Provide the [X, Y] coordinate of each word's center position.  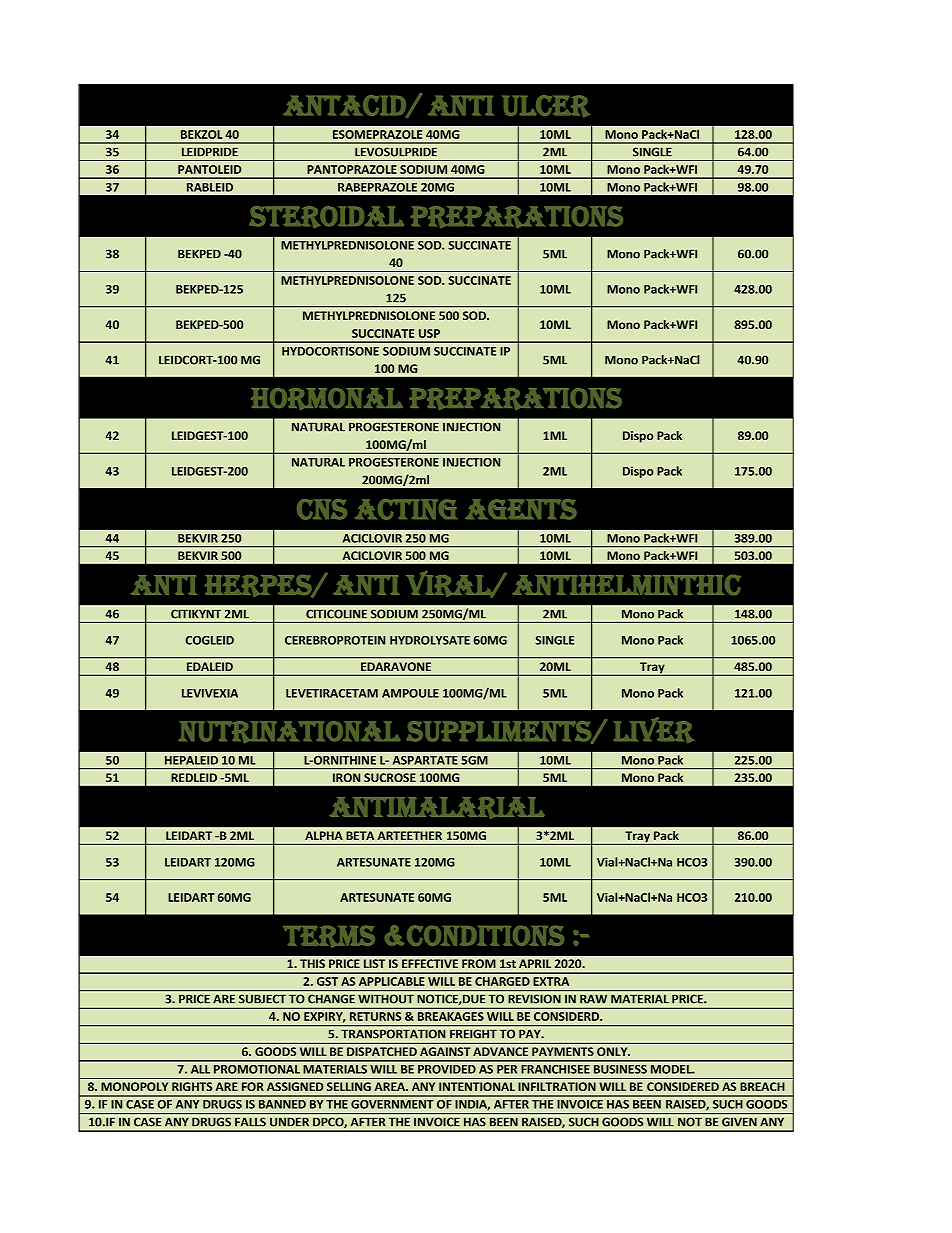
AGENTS [521, 509]
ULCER [546, 106]
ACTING [406, 509]
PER [507, 1069]
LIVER [654, 730]
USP [429, 333]
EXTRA [551, 981]
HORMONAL [327, 399]
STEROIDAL [326, 217]
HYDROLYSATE [430, 640]
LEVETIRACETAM [332, 693]
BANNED [282, 1104]
